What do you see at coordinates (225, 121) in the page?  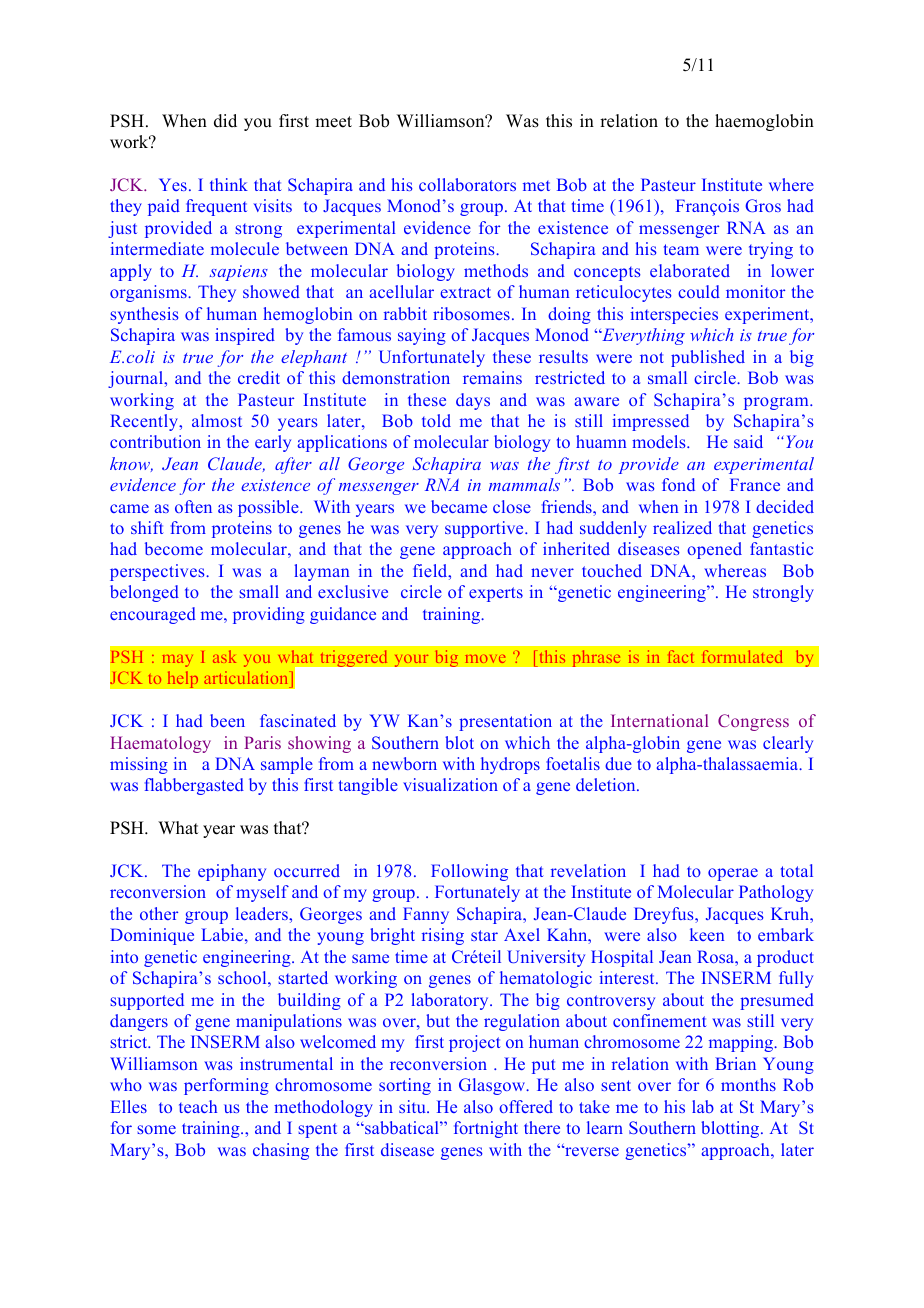 I see `did` at bounding box center [225, 121].
